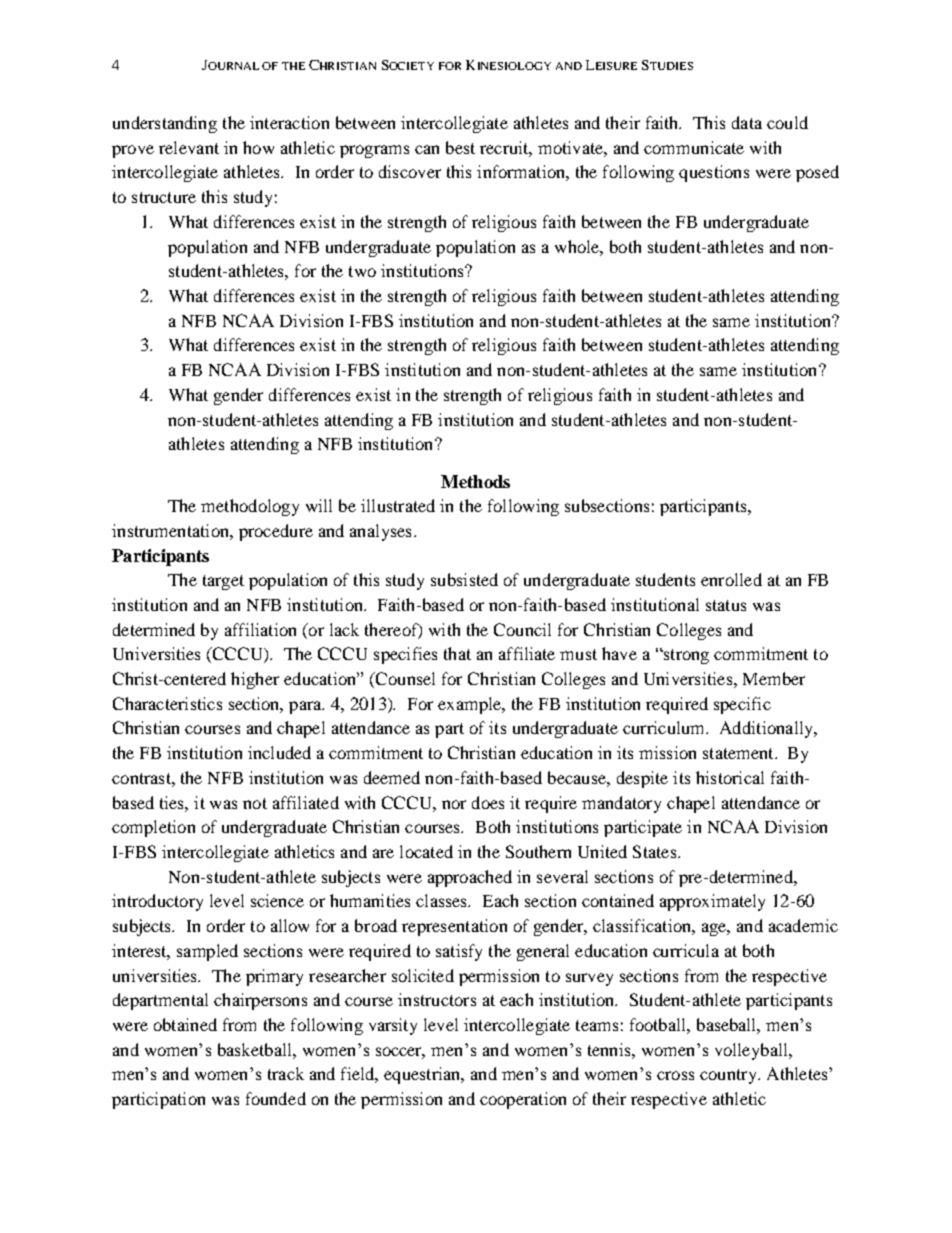 The height and width of the screenshot is (1233, 952). Describe the element at coordinates (470, 878) in the screenshot. I see `approached` at that location.
